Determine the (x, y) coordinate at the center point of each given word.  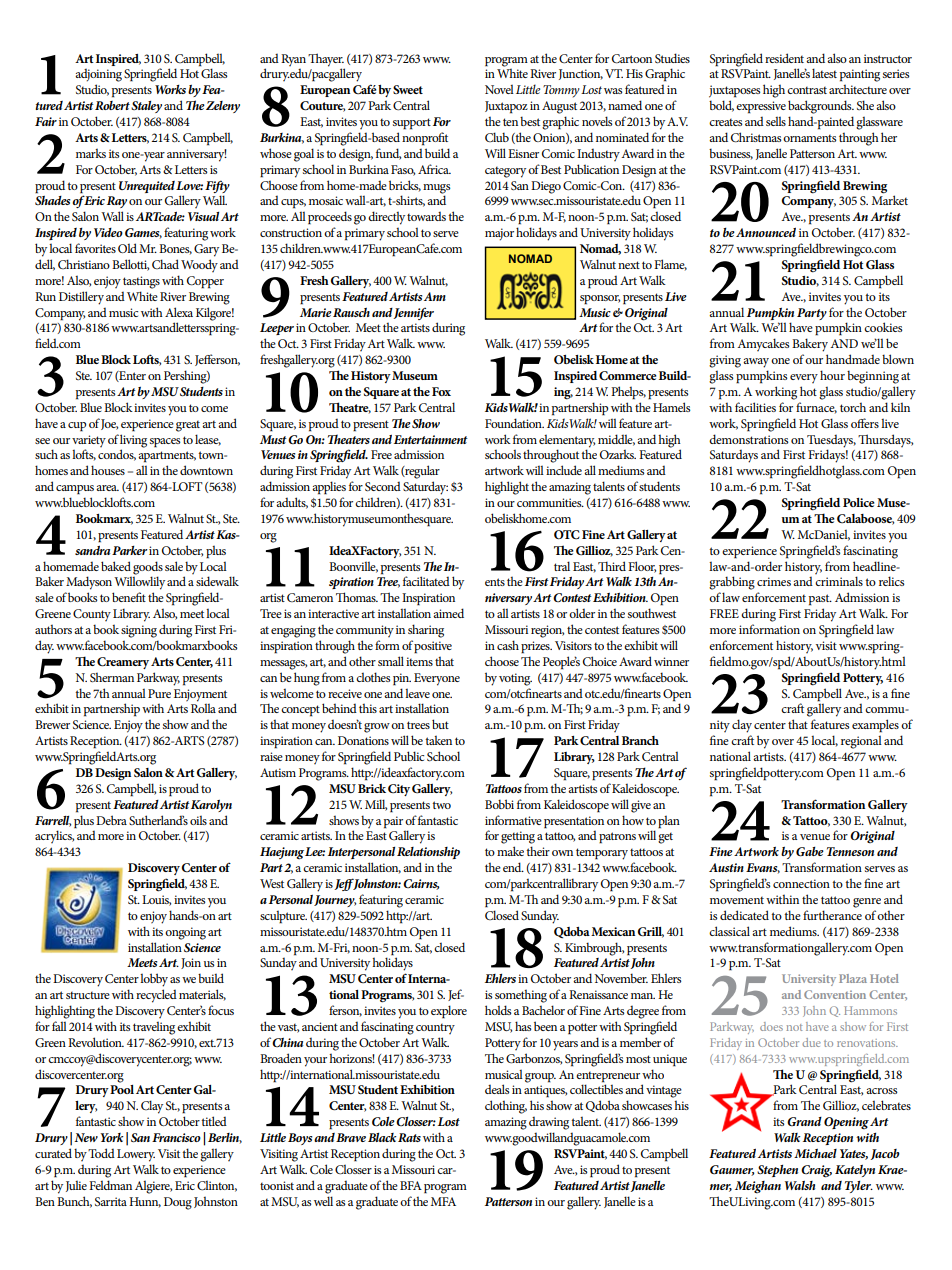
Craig (816, 1171)
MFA (443, 1201)
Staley (146, 107)
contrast (807, 90)
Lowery (136, 1155)
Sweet (408, 89)
